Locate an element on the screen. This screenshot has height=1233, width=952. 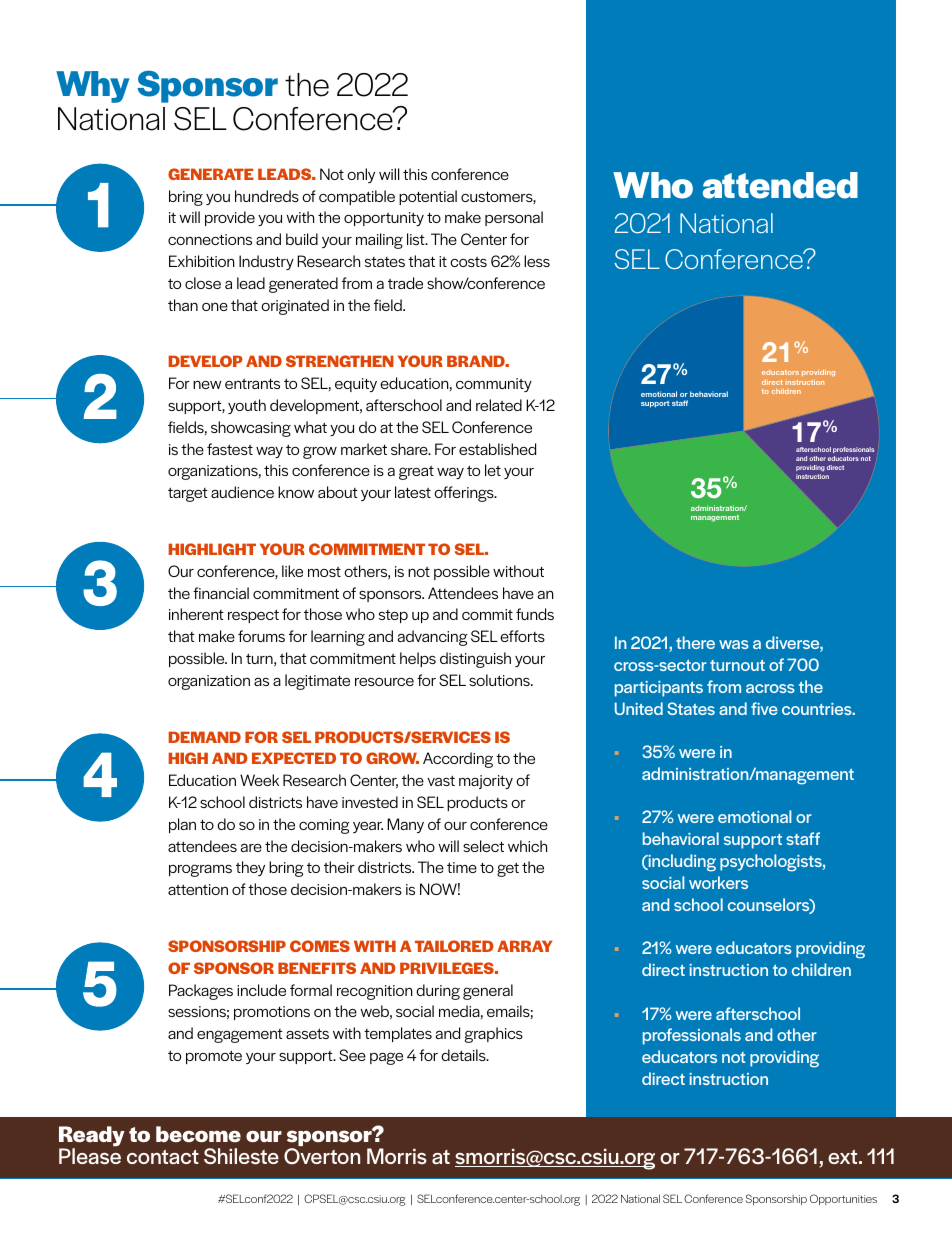
attended is located at coordinates (780, 185).
